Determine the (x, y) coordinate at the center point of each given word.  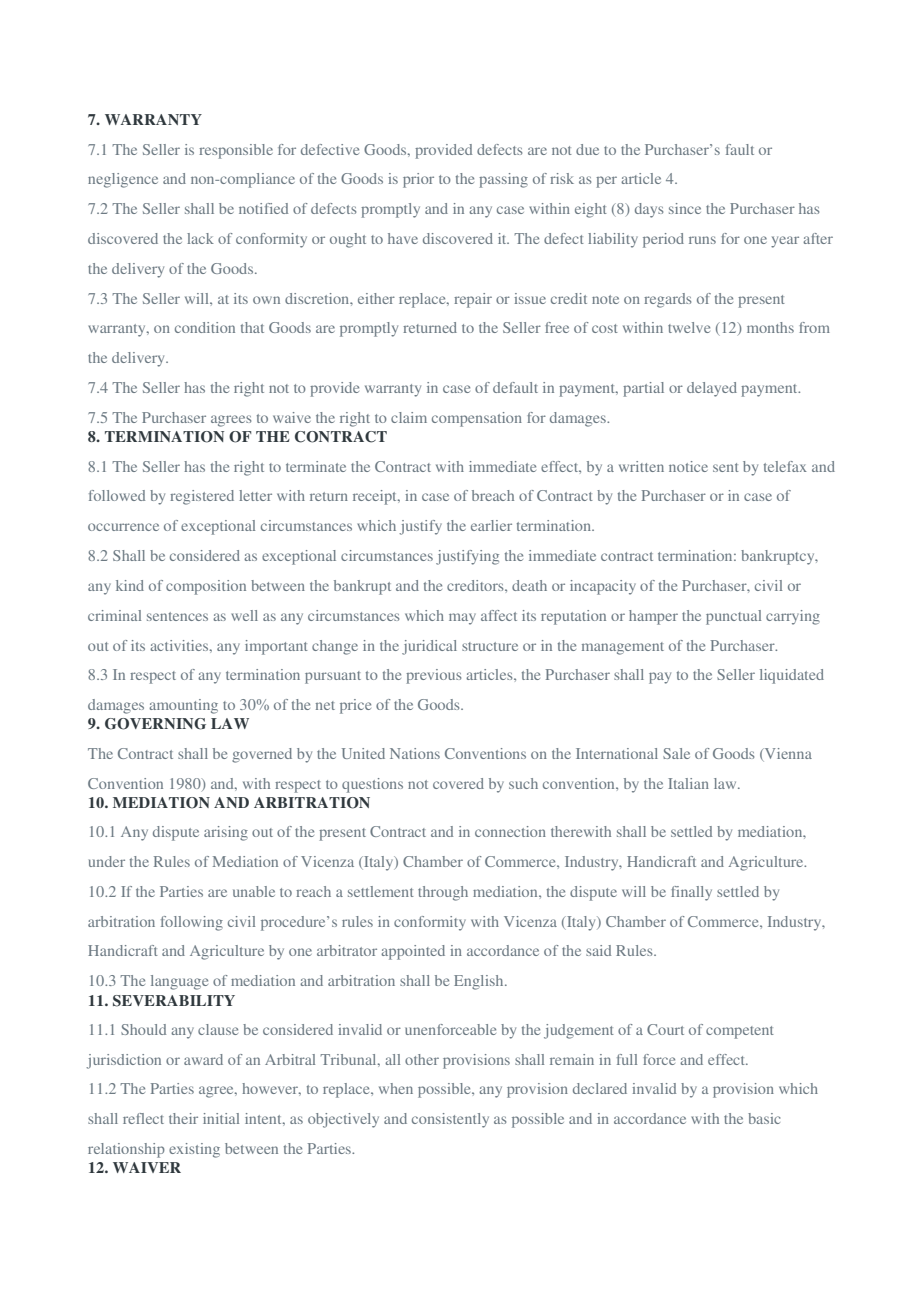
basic (764, 1118)
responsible (236, 151)
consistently (450, 1120)
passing (503, 180)
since (685, 208)
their (183, 1118)
